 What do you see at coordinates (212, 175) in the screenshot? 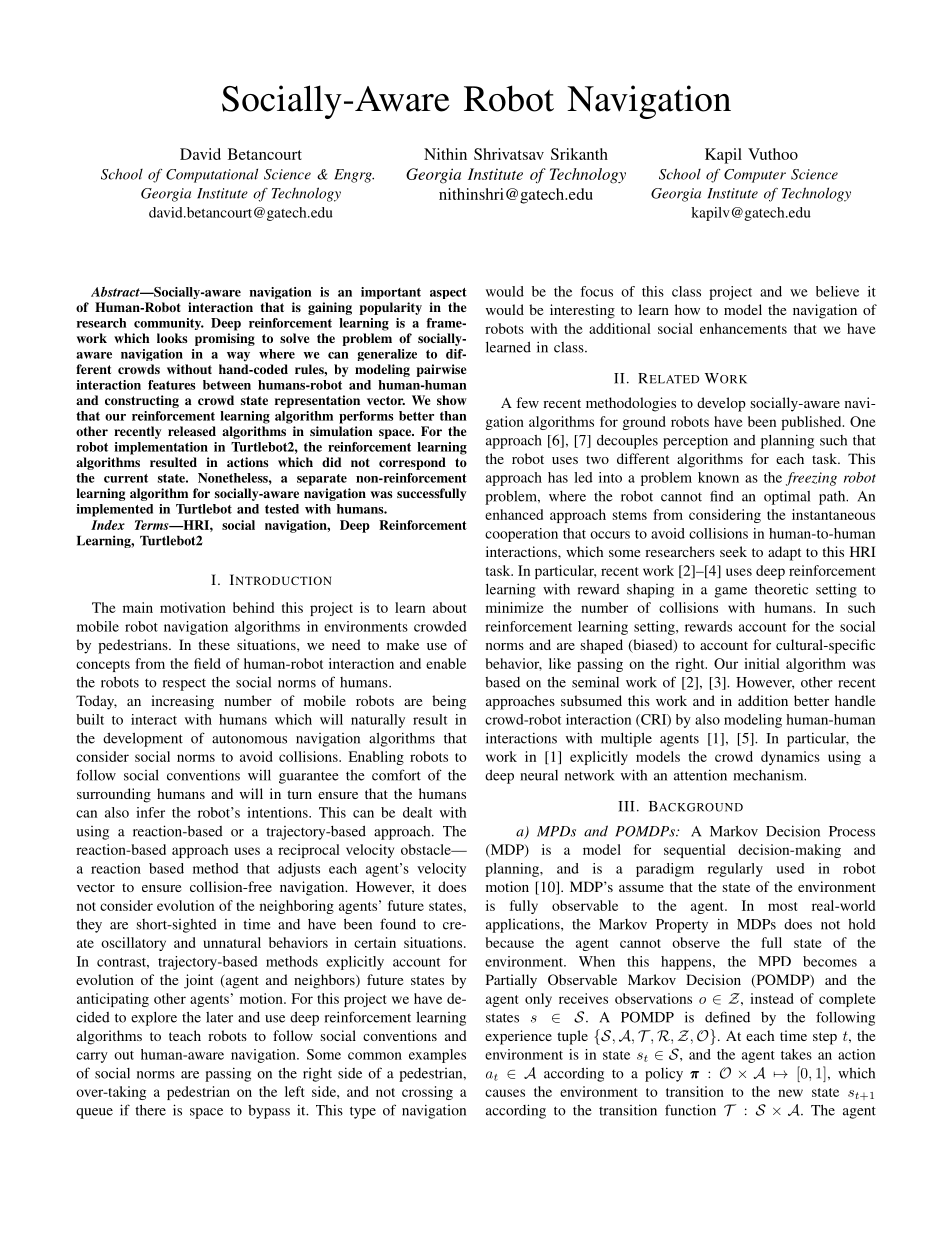
I see `Computational` at bounding box center [212, 175].
